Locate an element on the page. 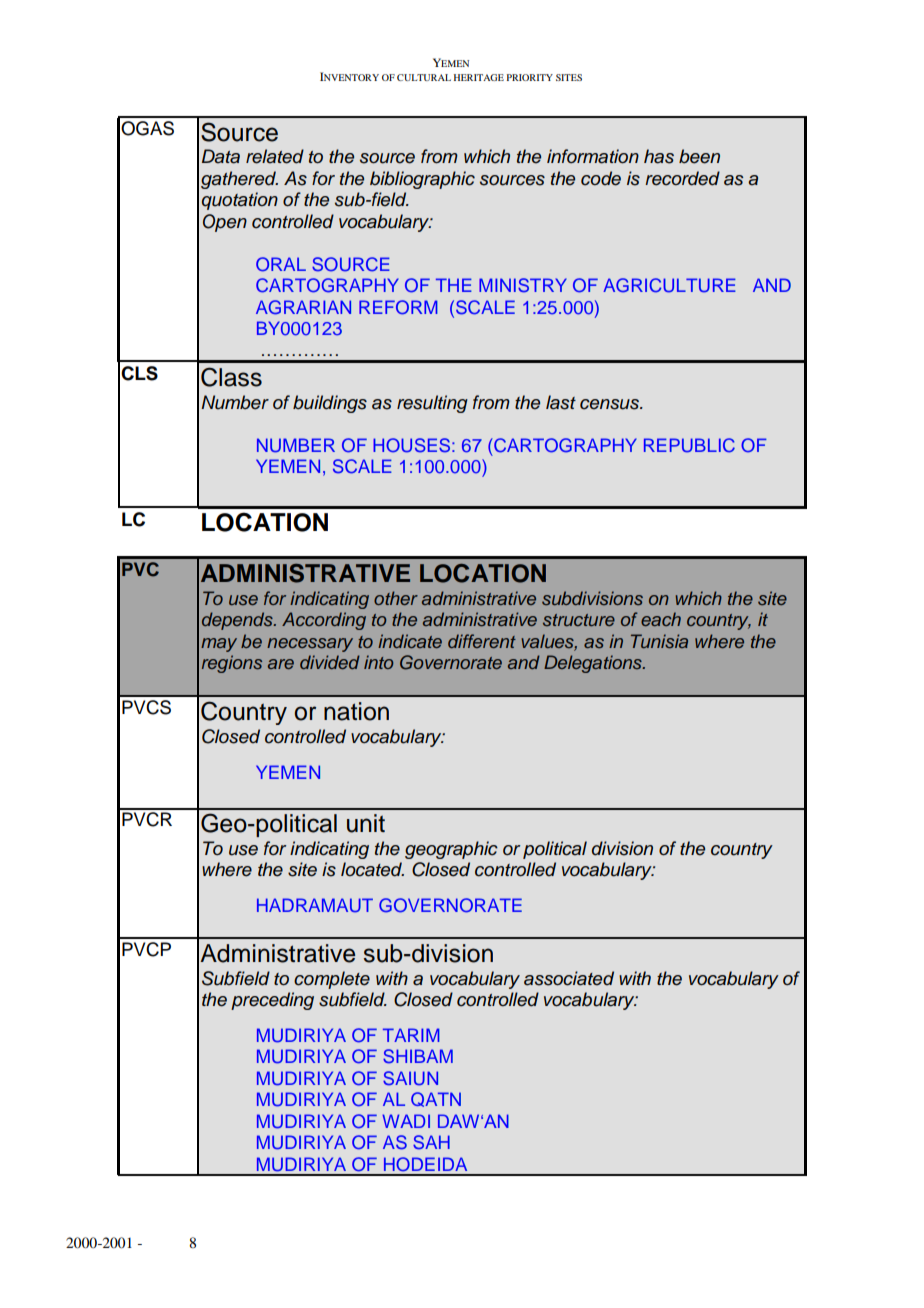 This page has width=924, height=1308. each is located at coordinates (661, 619).
